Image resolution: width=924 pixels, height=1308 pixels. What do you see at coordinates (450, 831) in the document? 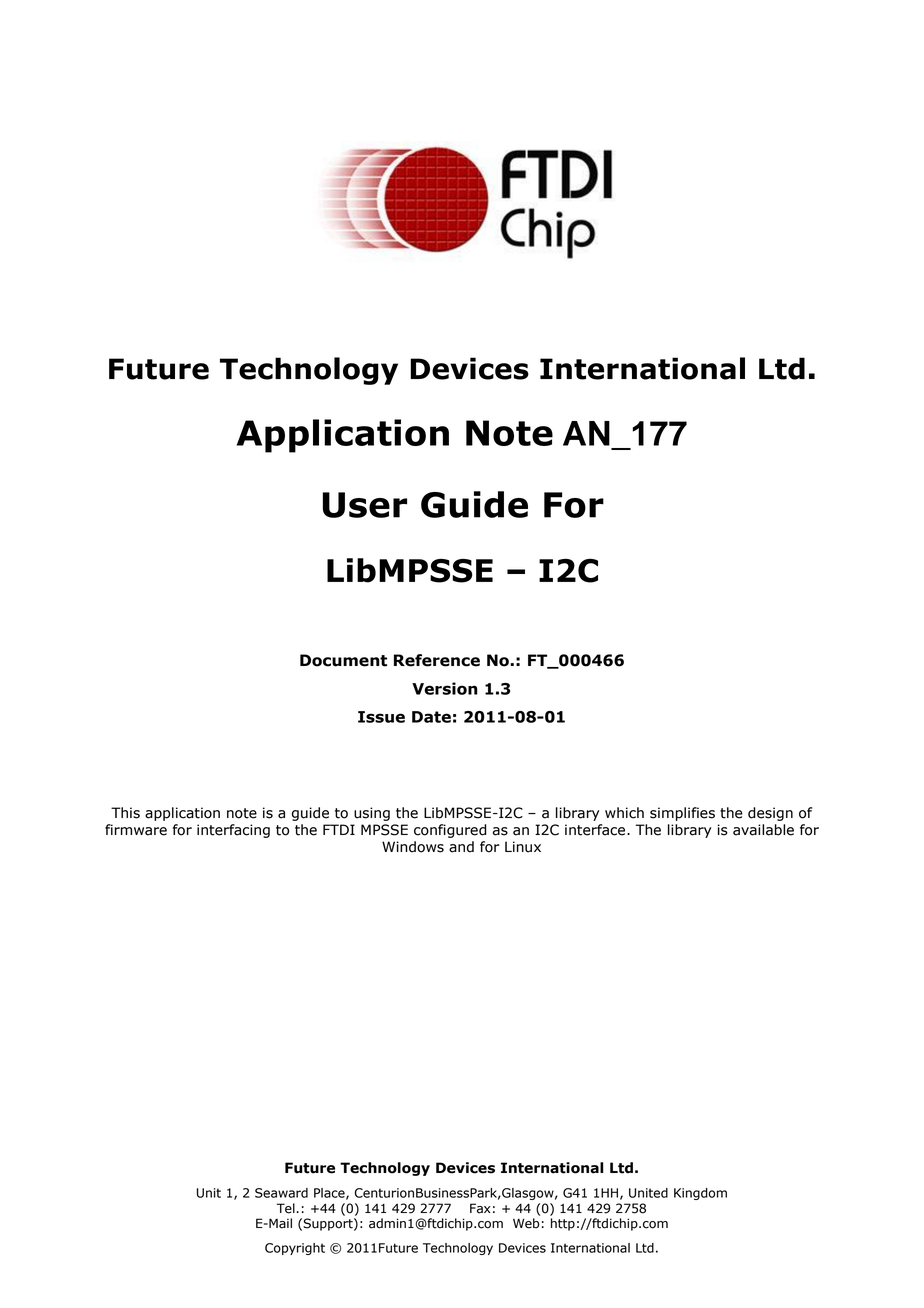
I see `configured` at bounding box center [450, 831].
